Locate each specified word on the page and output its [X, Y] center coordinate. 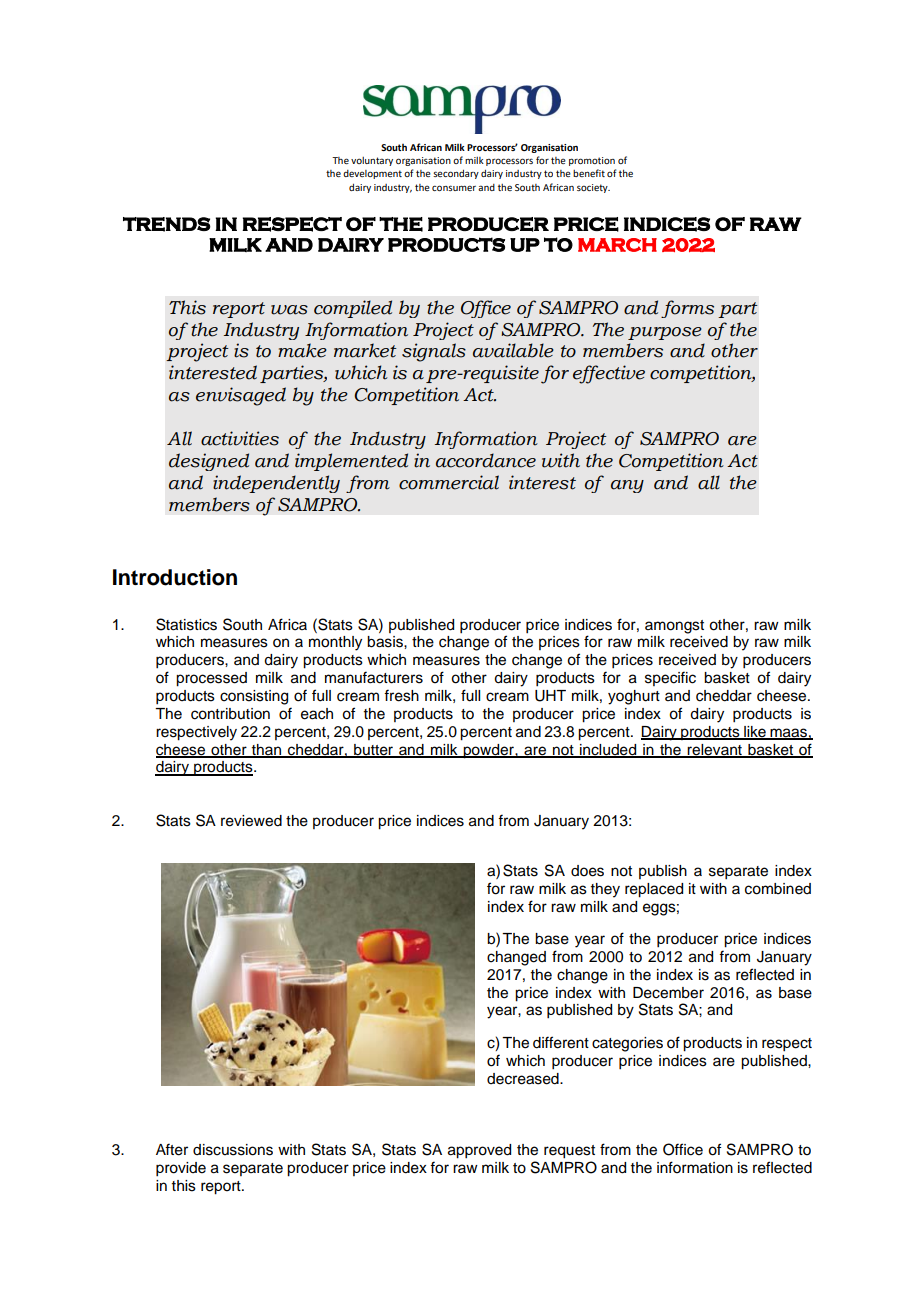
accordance [486, 460]
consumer [454, 188]
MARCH [617, 245]
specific [670, 678]
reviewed [251, 821]
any [627, 486]
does [587, 871]
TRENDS [167, 224]
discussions [233, 1150]
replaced [654, 890]
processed [211, 679]
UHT [550, 696]
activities [240, 438]
